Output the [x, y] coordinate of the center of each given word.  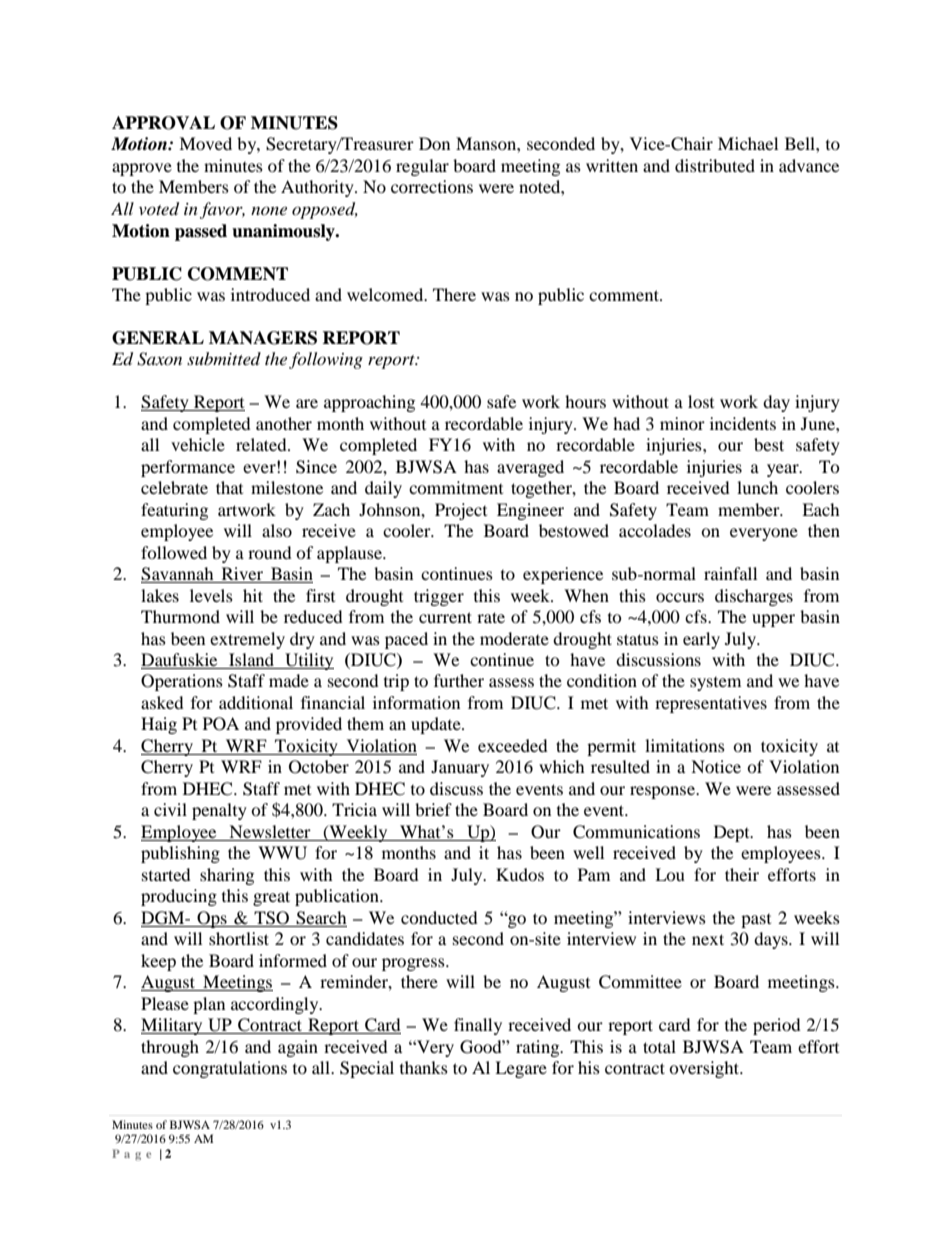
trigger [439, 597]
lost [701, 401]
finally [478, 1026]
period [777, 1026]
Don [434, 143]
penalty [219, 811]
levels [211, 595]
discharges [754, 597]
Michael [748, 143]
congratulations [230, 1069]
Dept [733, 833]
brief [433, 809]
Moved [205, 143]
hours [585, 401]
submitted [224, 358]
